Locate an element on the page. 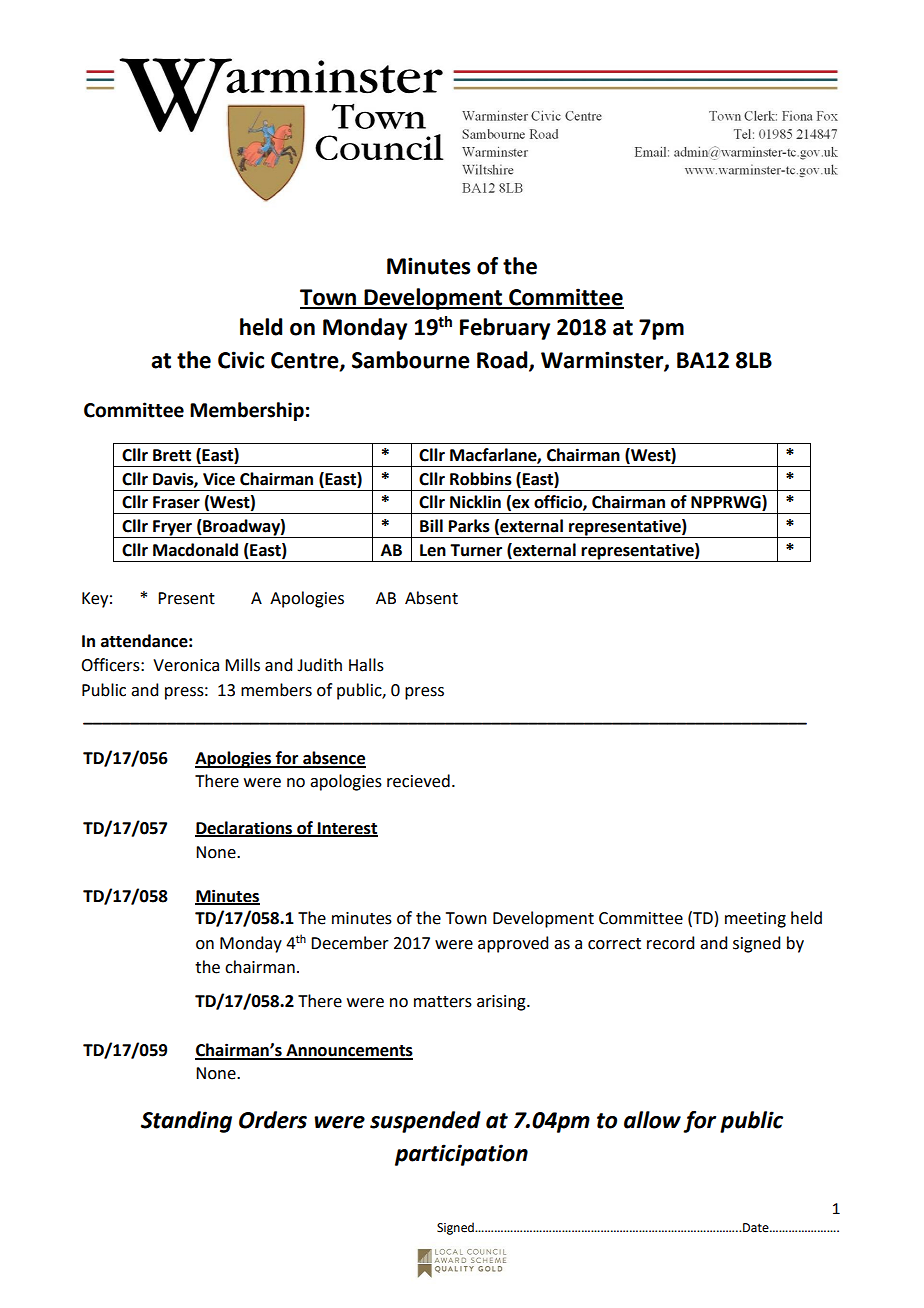  February is located at coordinates (505, 329).
